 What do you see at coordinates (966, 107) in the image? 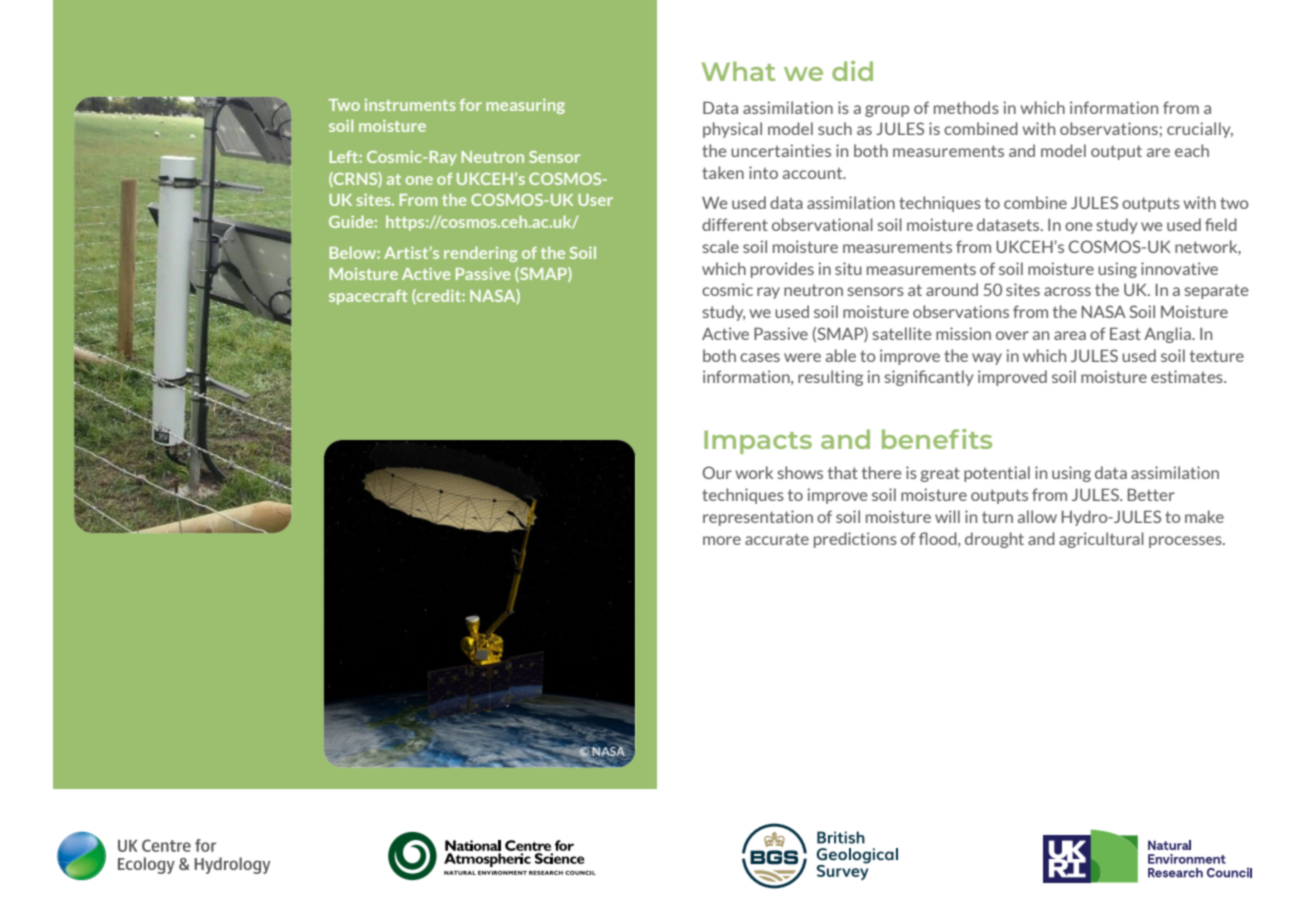
I see `methods` at bounding box center [966, 107].
